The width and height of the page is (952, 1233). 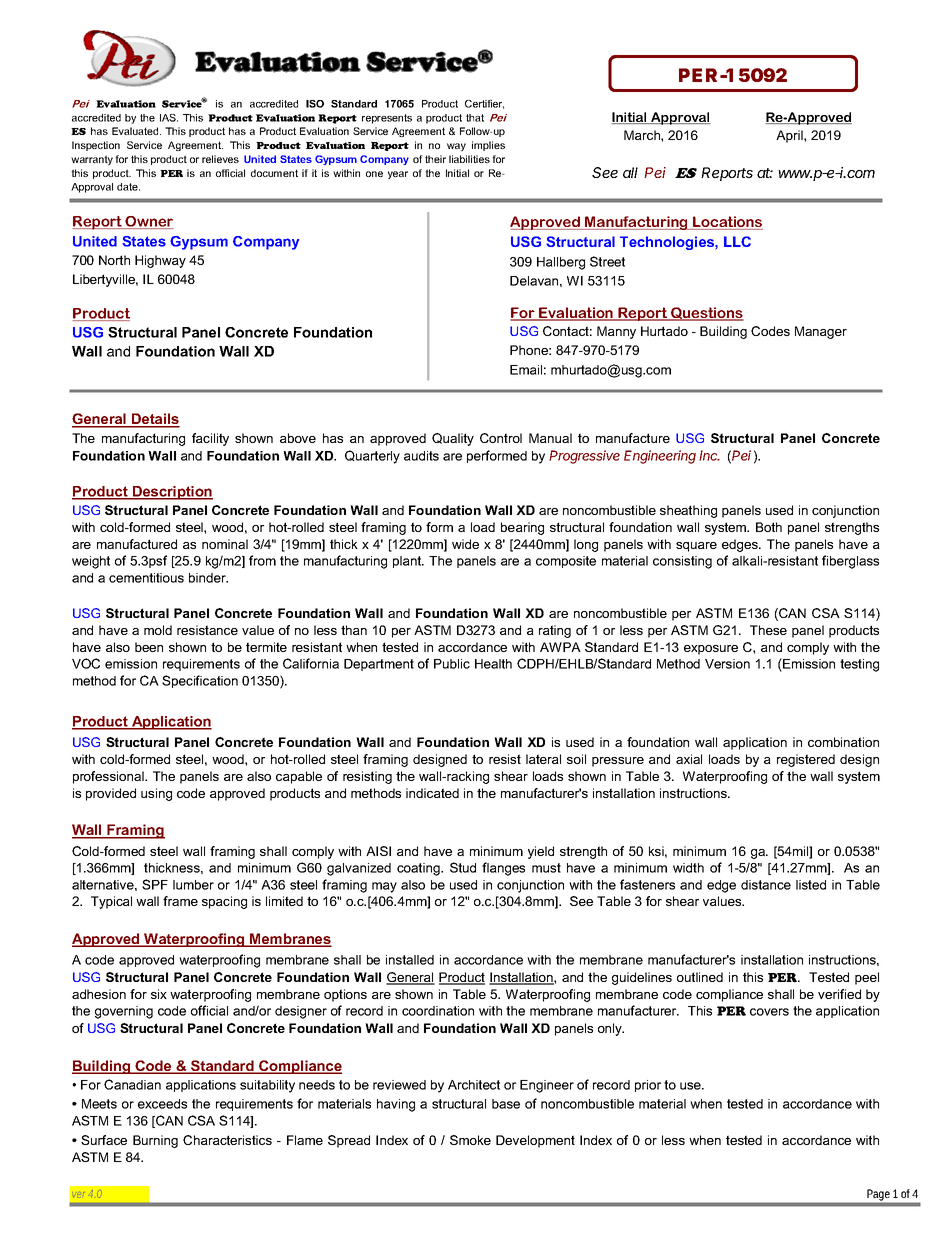 What do you see at coordinates (162, 1104) in the page?
I see `exceeds` at bounding box center [162, 1104].
